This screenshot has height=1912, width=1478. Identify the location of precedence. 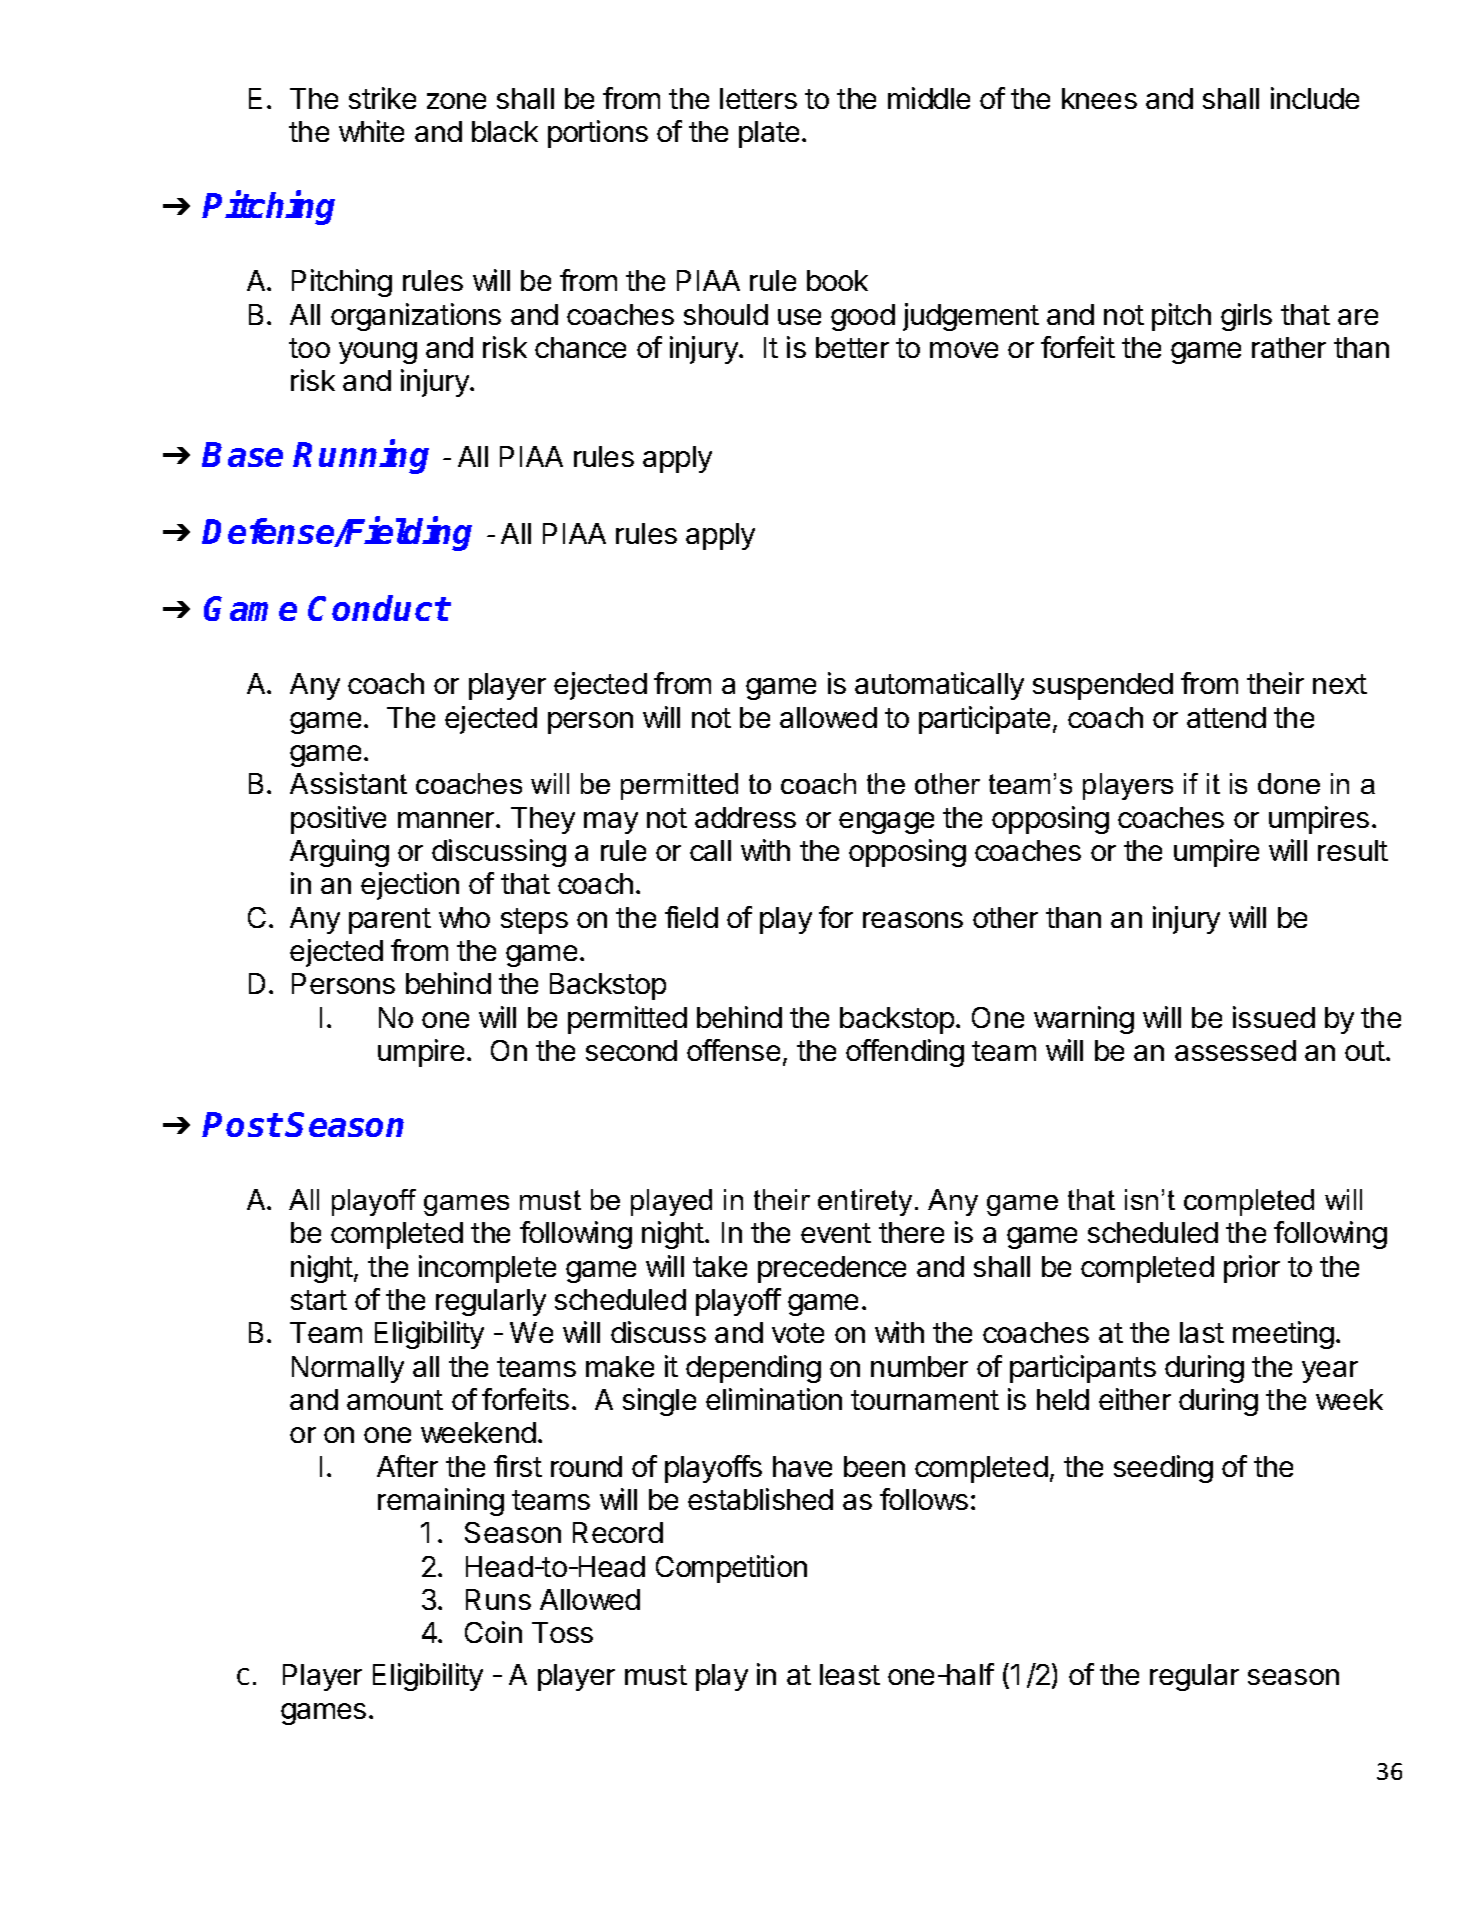
(832, 1269).
